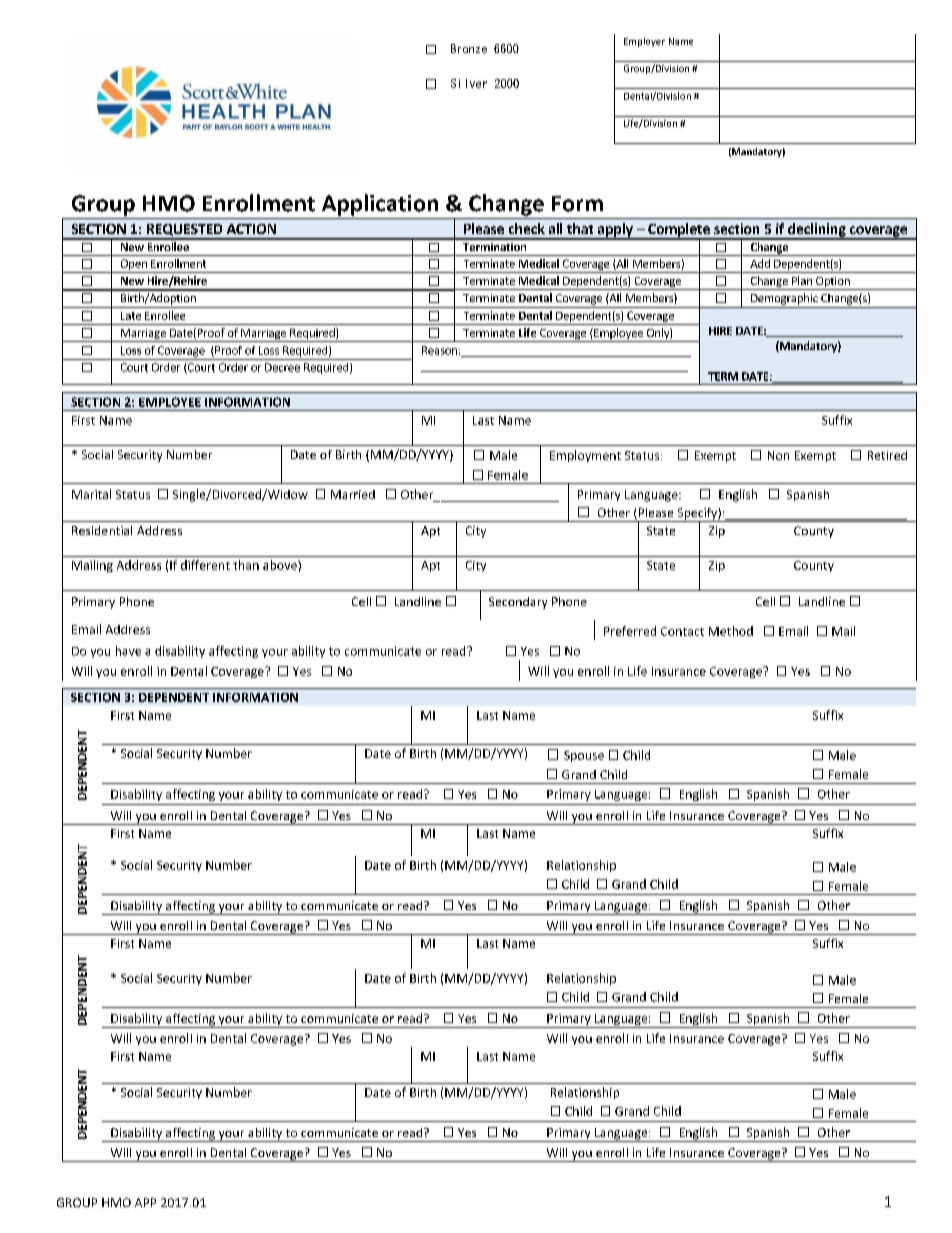  What do you see at coordinates (731, 631) in the image?
I see `Method` at bounding box center [731, 631].
